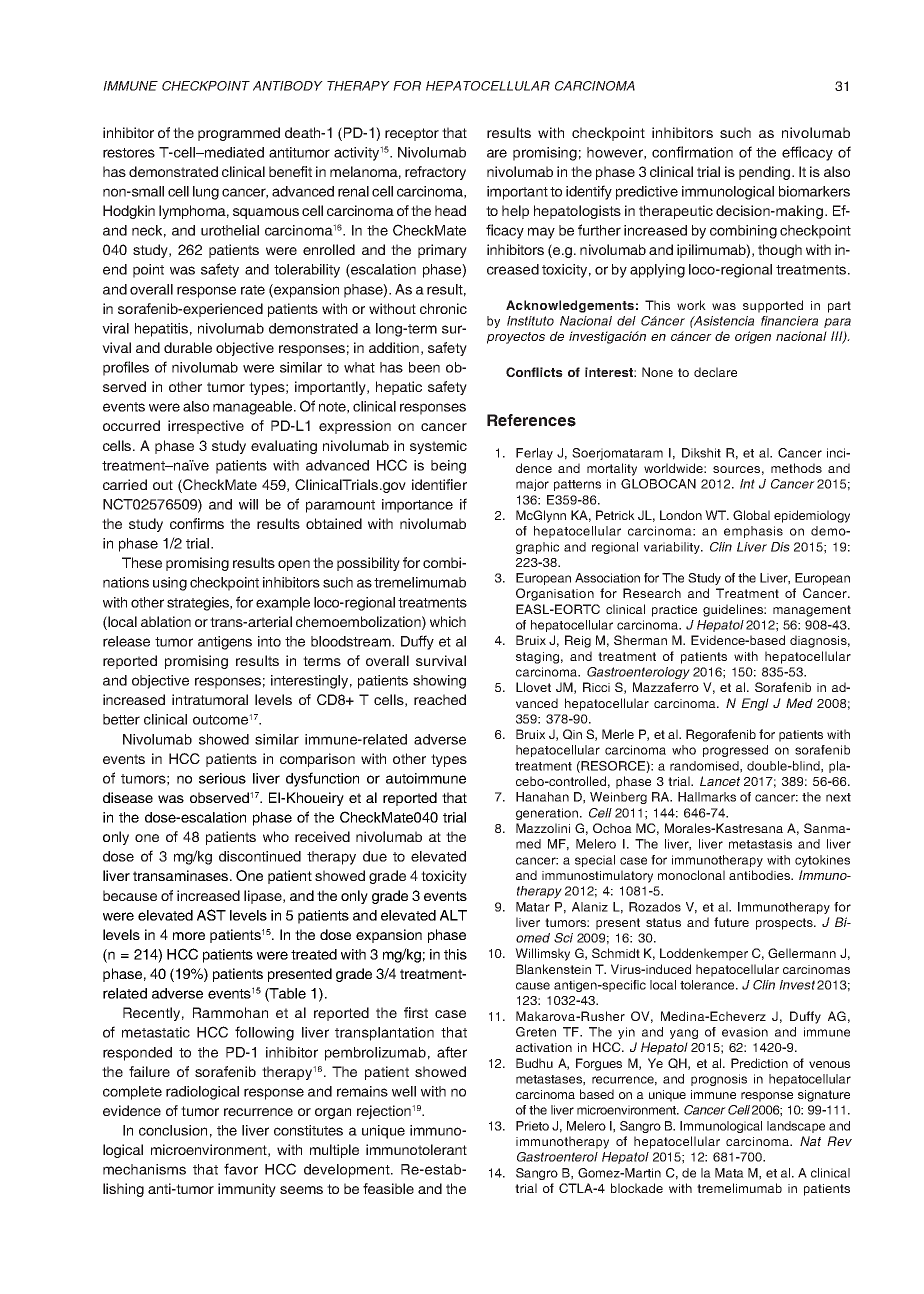  What do you see at coordinates (764, 173) in the image?
I see `pending` at bounding box center [764, 173].
